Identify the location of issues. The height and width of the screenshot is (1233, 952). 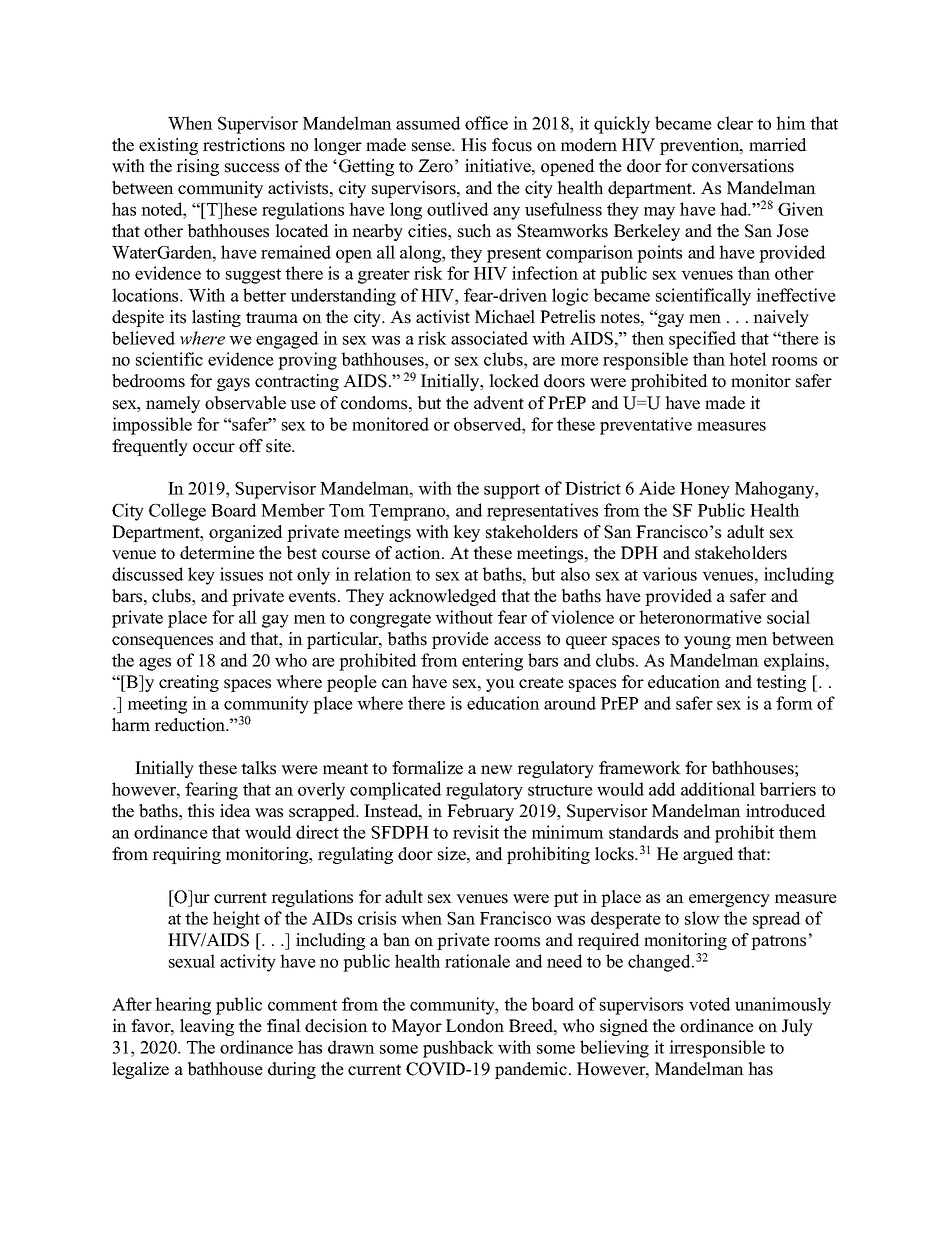
(241, 574).
